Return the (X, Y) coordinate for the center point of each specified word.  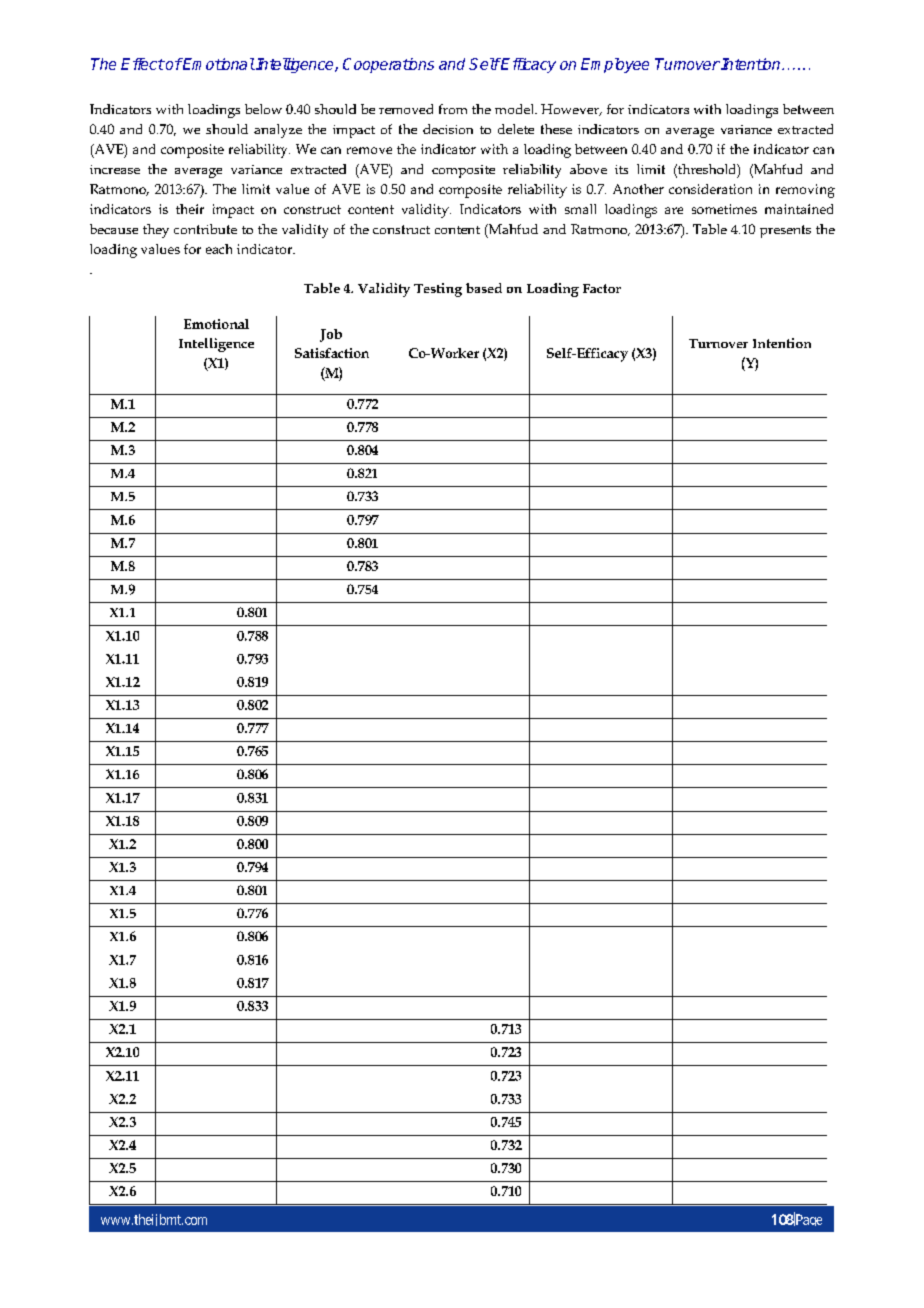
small (580, 209)
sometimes (724, 209)
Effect (142, 64)
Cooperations (388, 65)
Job (331, 335)
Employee (615, 65)
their (190, 209)
